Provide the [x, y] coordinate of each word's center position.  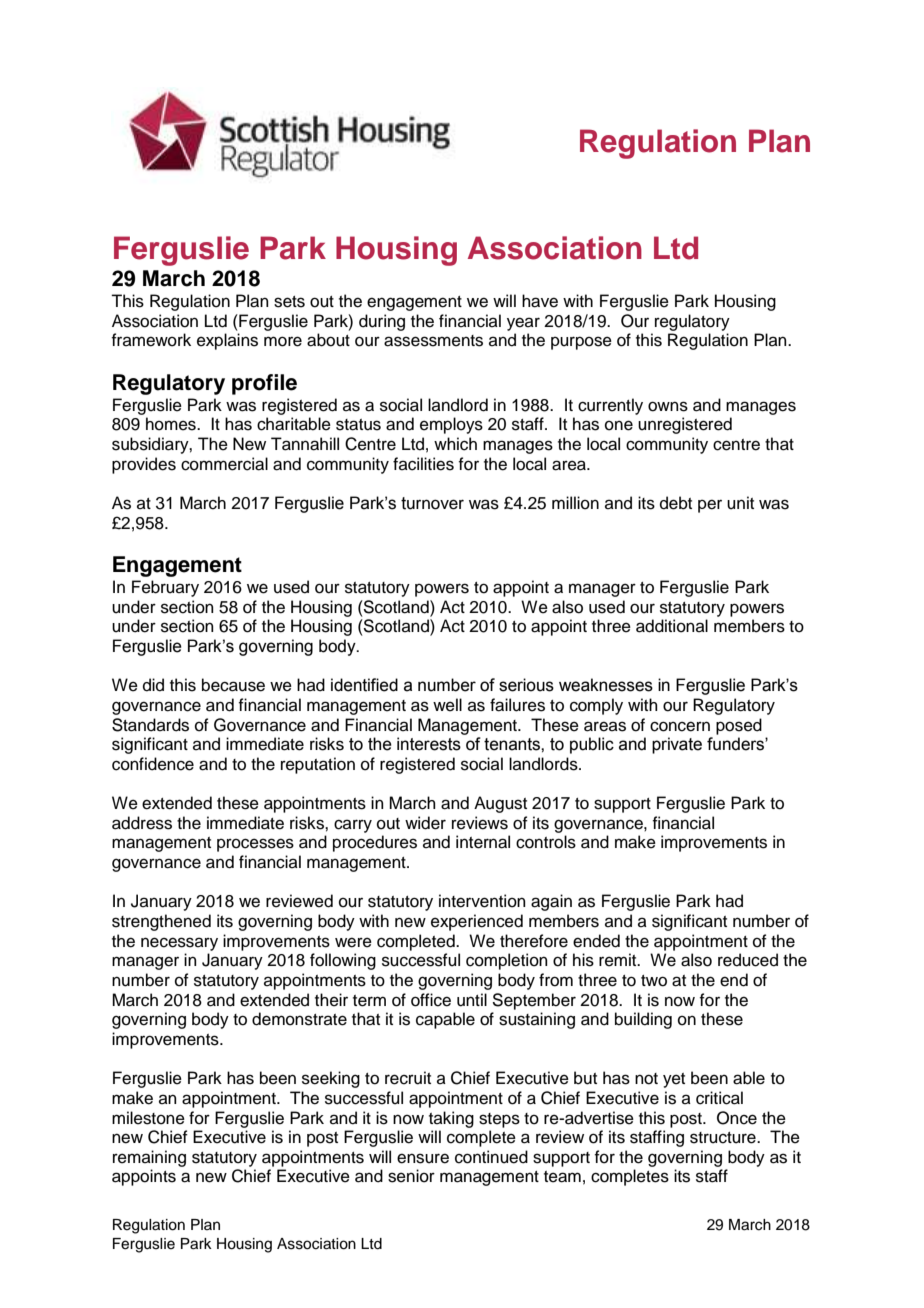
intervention [482, 901]
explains [227, 341]
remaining [149, 1158]
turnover [432, 503]
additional [672, 626]
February [165, 588]
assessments [433, 341]
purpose [581, 343]
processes [255, 845]
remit [619, 960]
